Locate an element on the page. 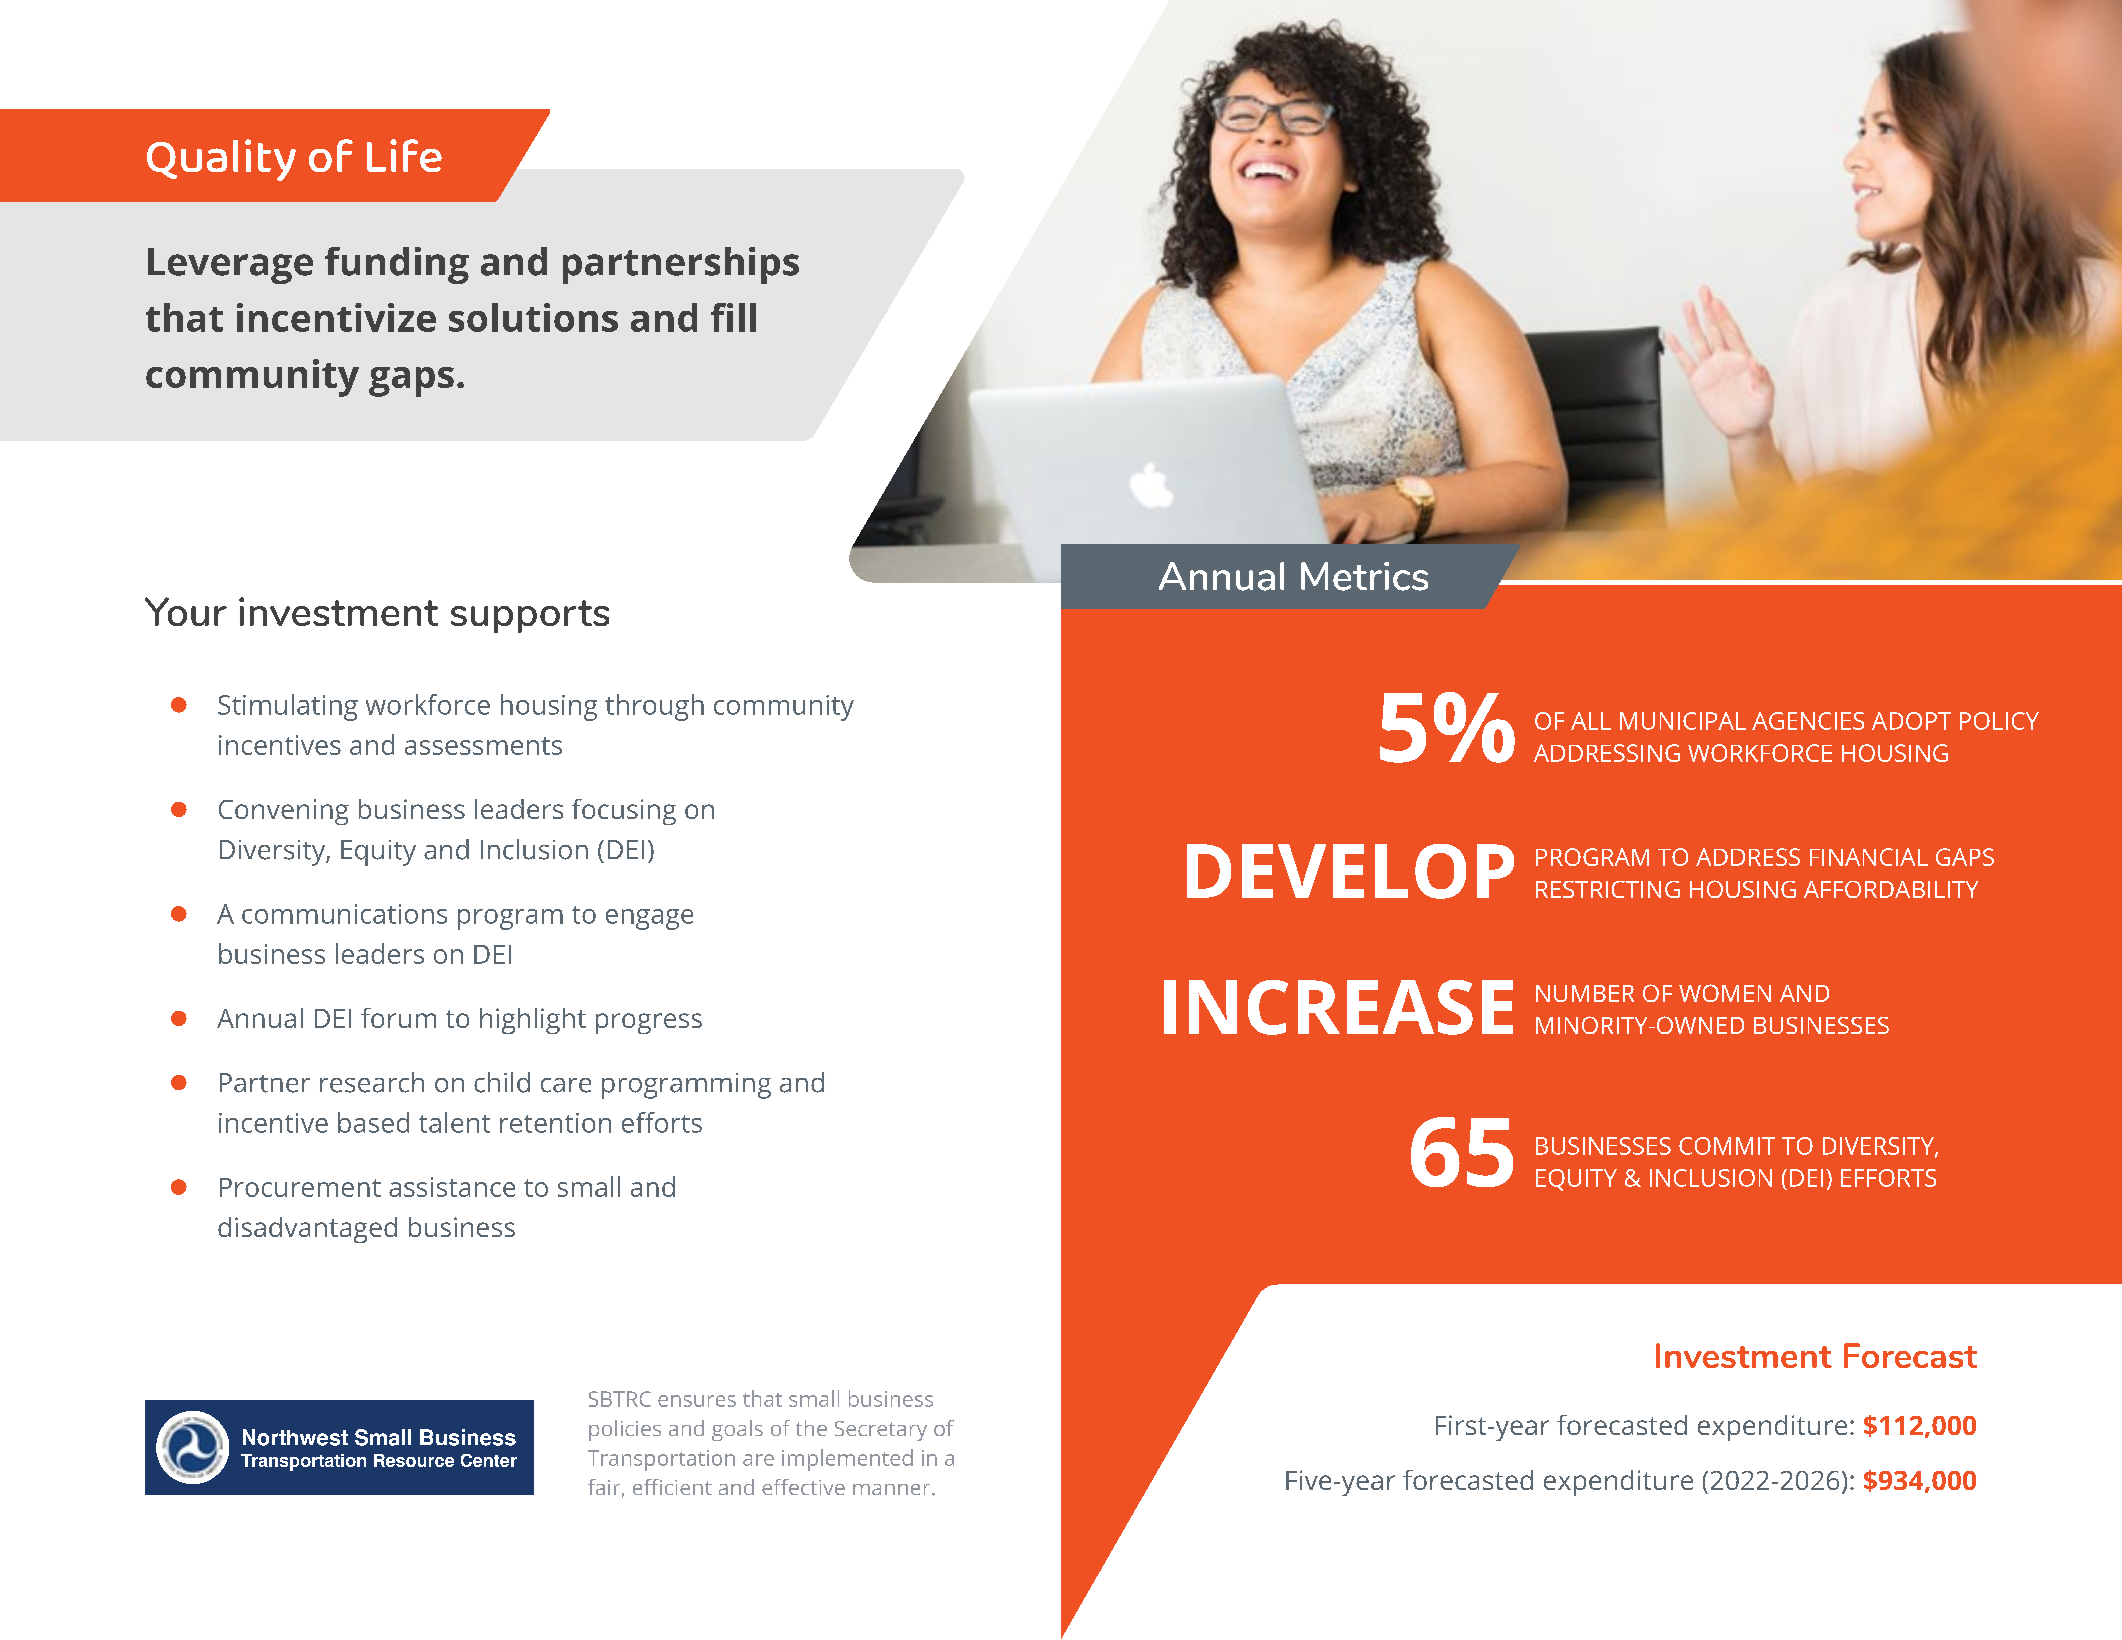  Life is located at coordinates (404, 155).
